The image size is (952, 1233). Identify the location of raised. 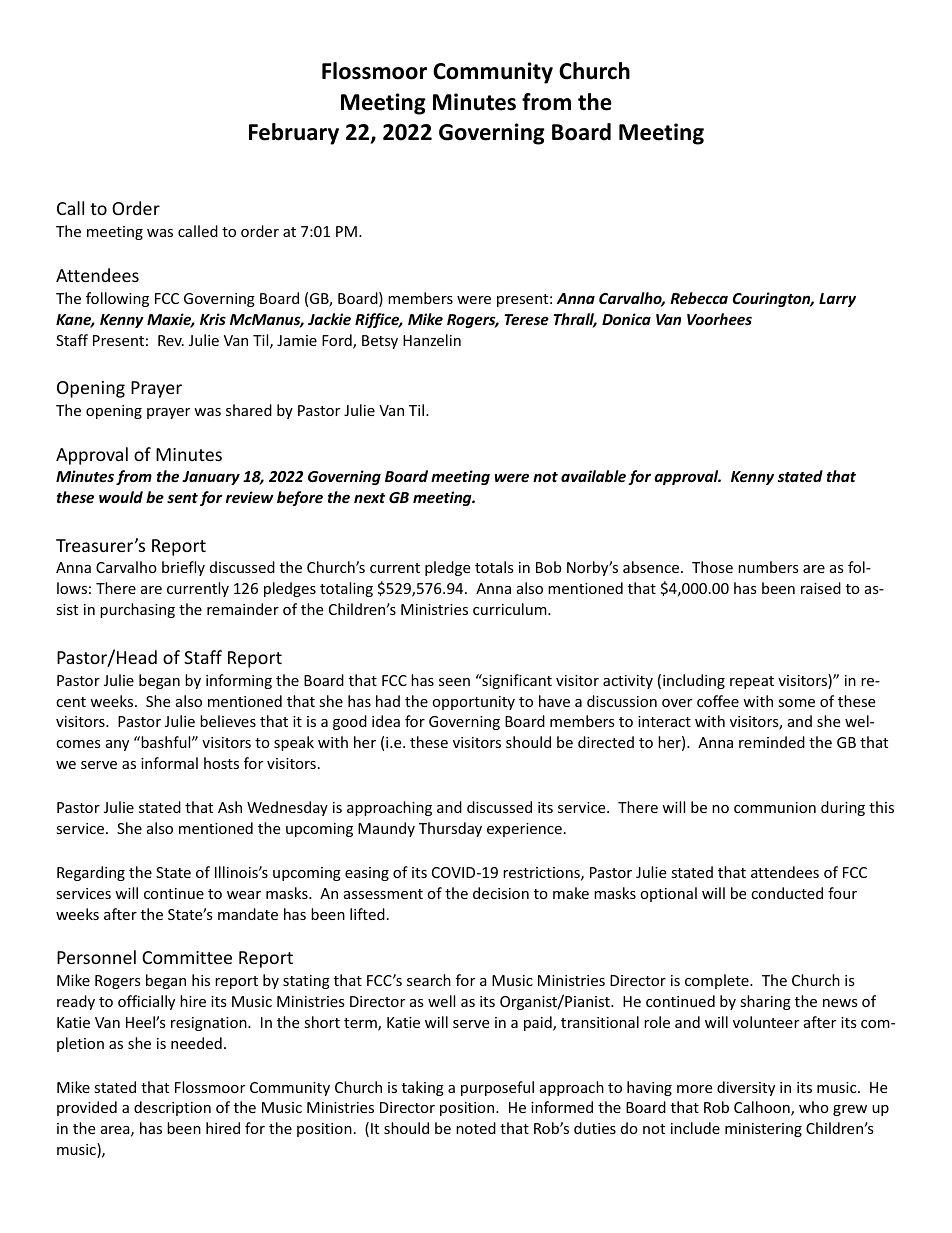
(821, 588).
